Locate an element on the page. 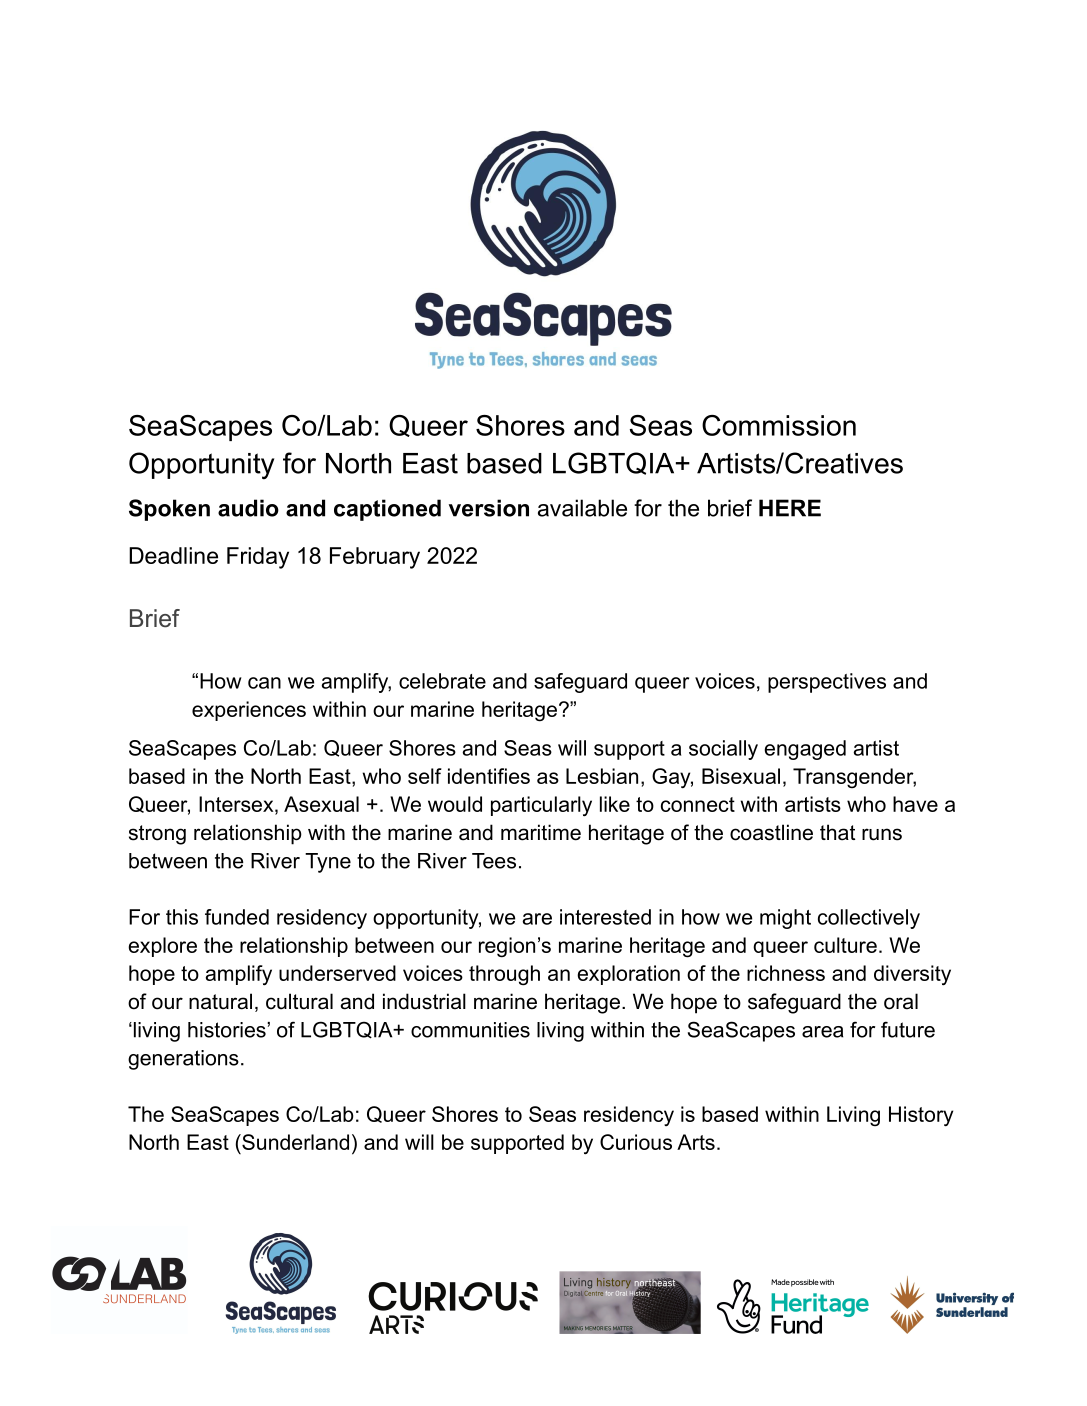 The height and width of the image is (1406, 1087). perspectives is located at coordinates (827, 683).
